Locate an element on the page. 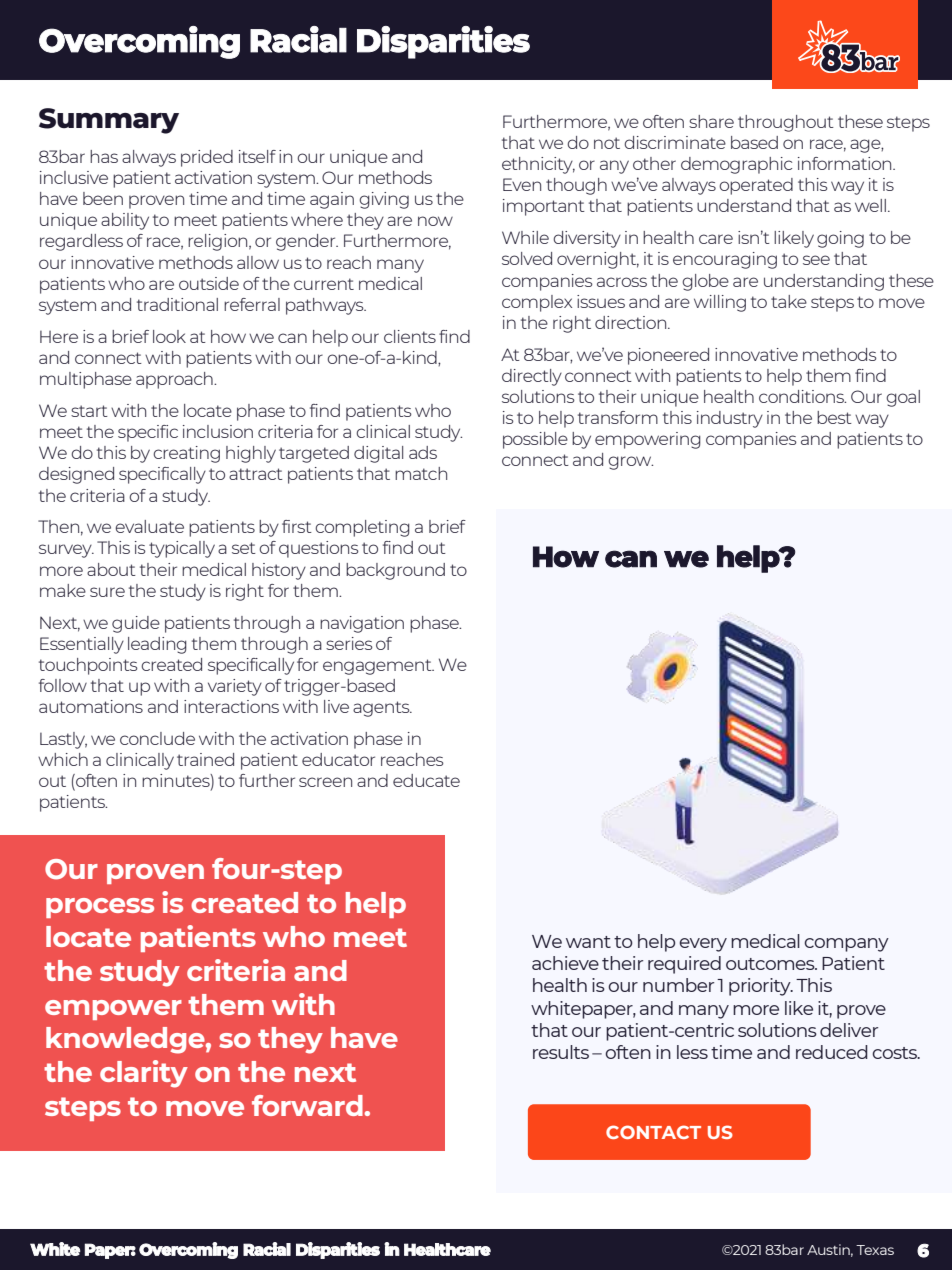 This page has width=952, height=1270. information is located at coordinates (846, 163).
